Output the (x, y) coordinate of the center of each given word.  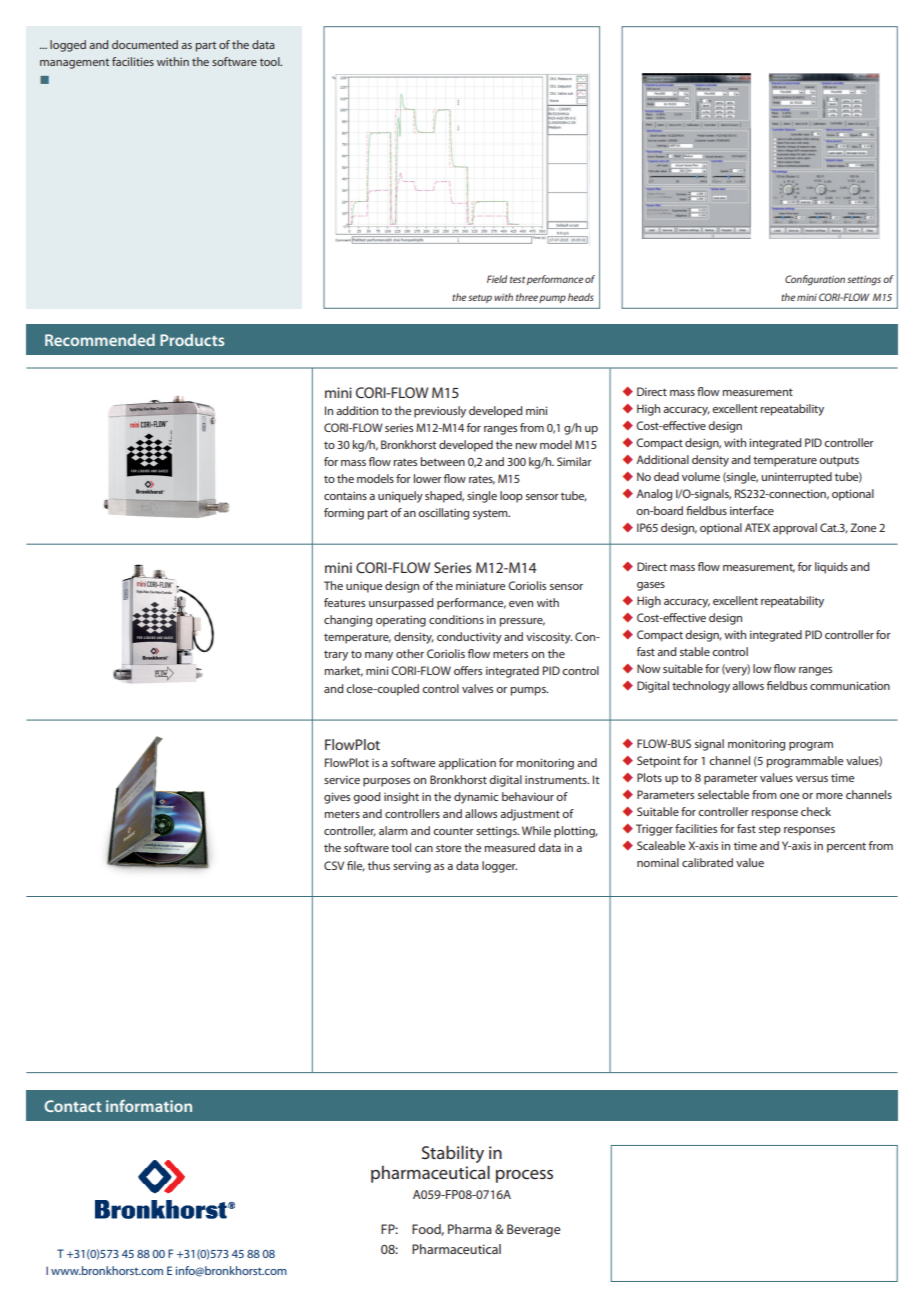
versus (812, 779)
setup (480, 298)
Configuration (815, 280)
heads (580, 297)
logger (499, 867)
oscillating (443, 514)
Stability (453, 1154)
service (342, 779)
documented (145, 44)
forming (344, 514)
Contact (73, 1106)
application (467, 764)
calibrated (707, 862)
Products (192, 340)
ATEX (757, 527)
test (517, 279)
